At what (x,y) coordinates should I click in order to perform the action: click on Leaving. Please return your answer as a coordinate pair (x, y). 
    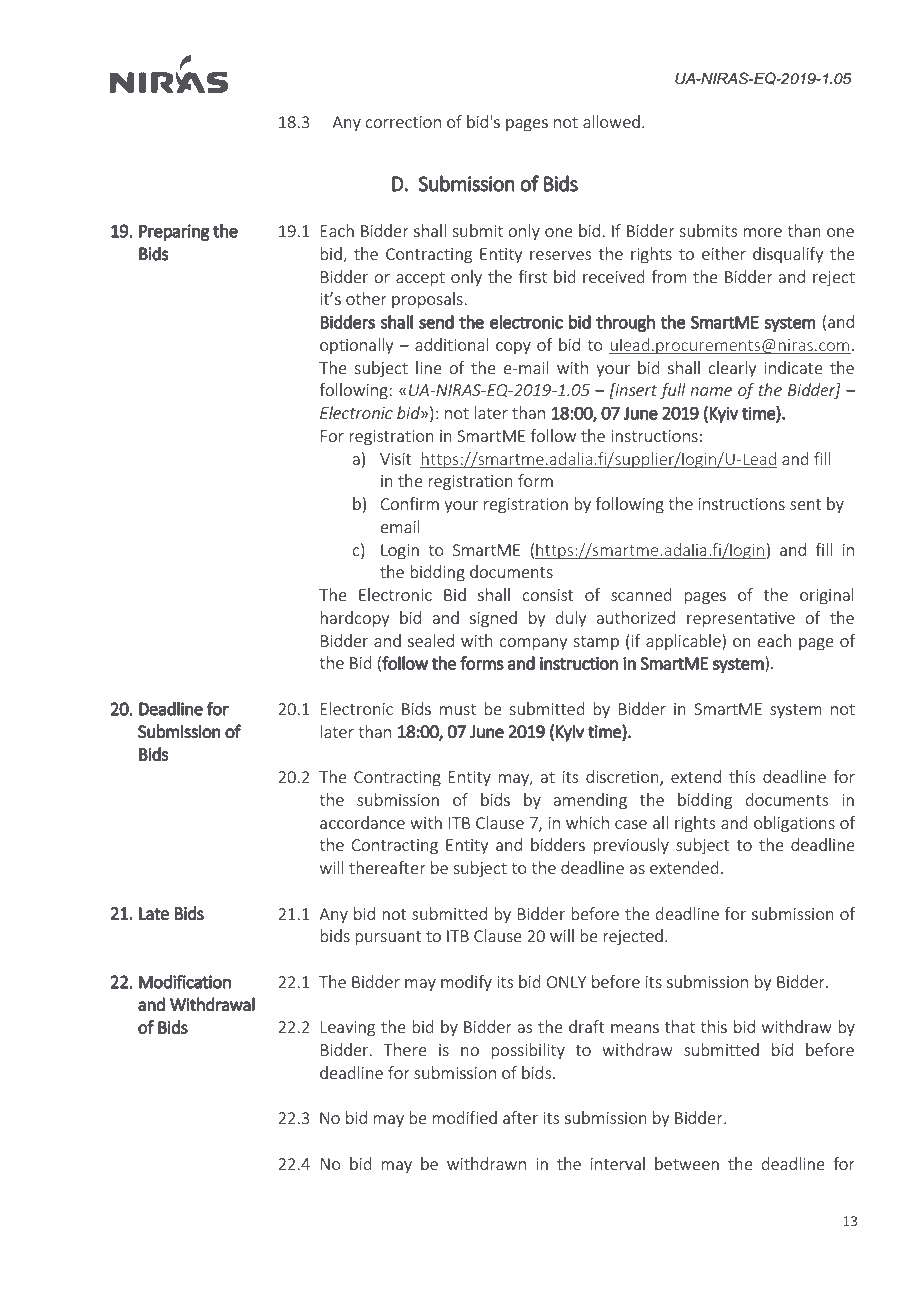
    Looking at the image, I should click on (348, 1029).
